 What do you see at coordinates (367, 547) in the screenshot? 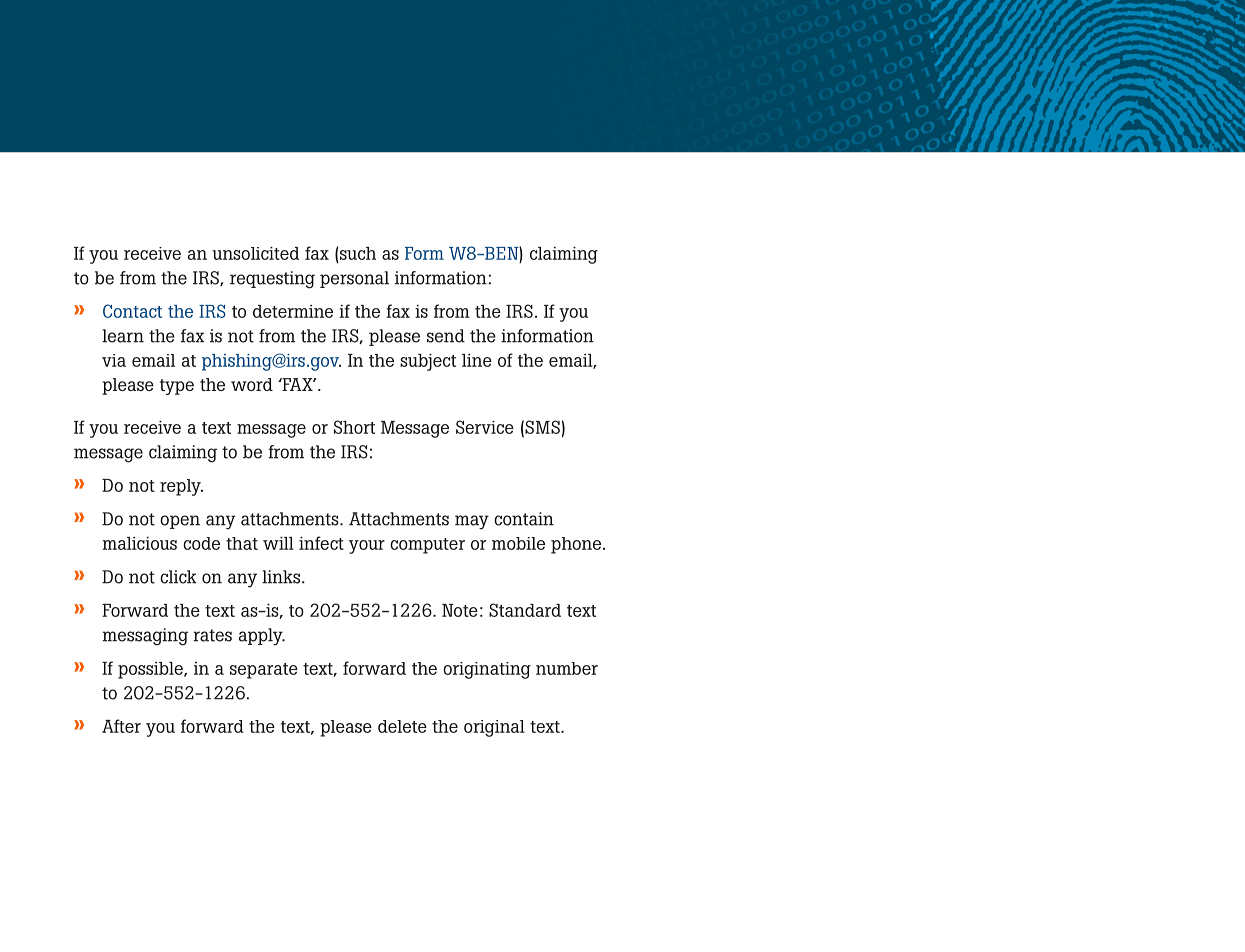
I see `your` at bounding box center [367, 547].
